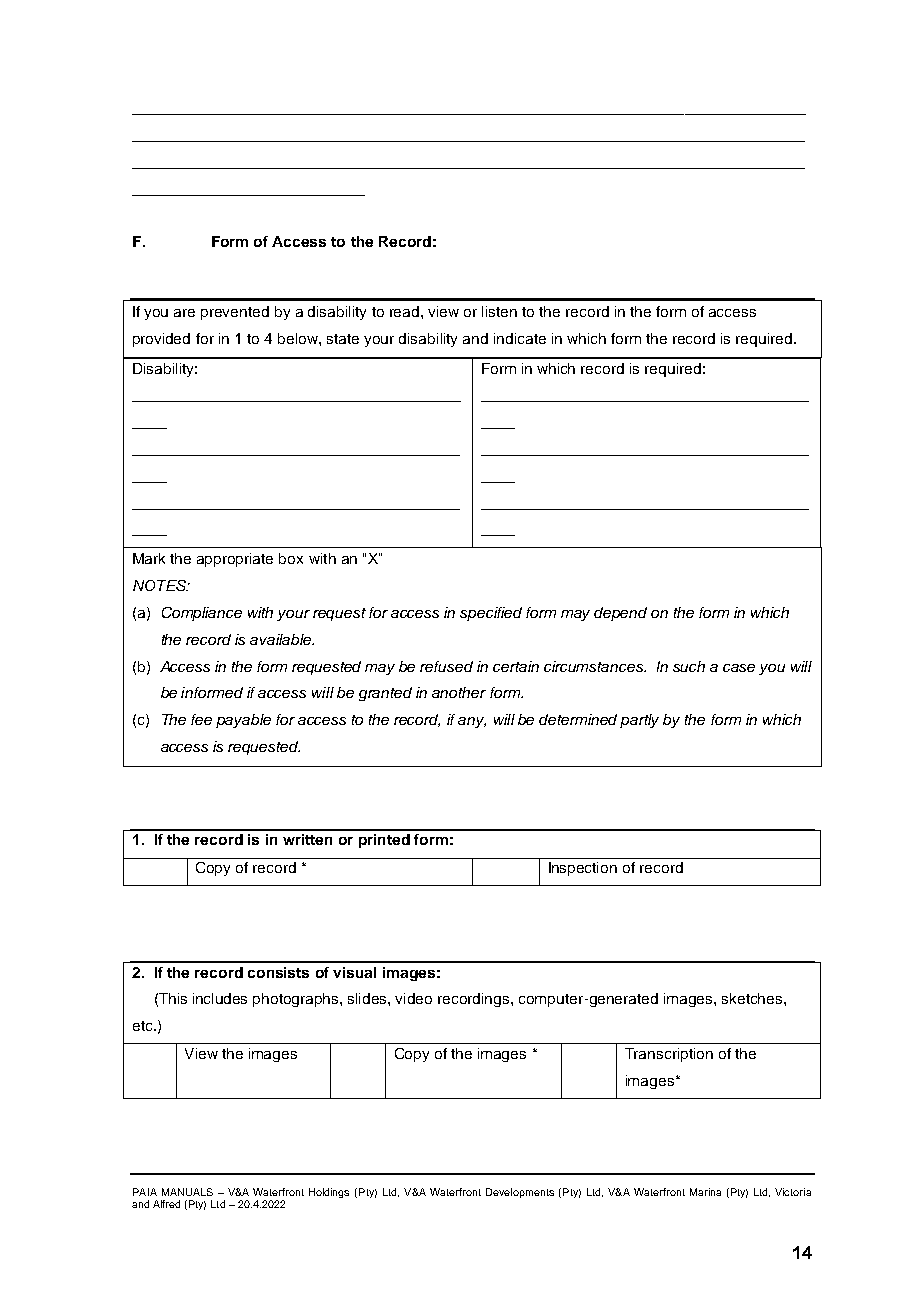 This document has width=924, height=1308. What do you see at coordinates (472, 722) in the document?
I see `any` at bounding box center [472, 722].
